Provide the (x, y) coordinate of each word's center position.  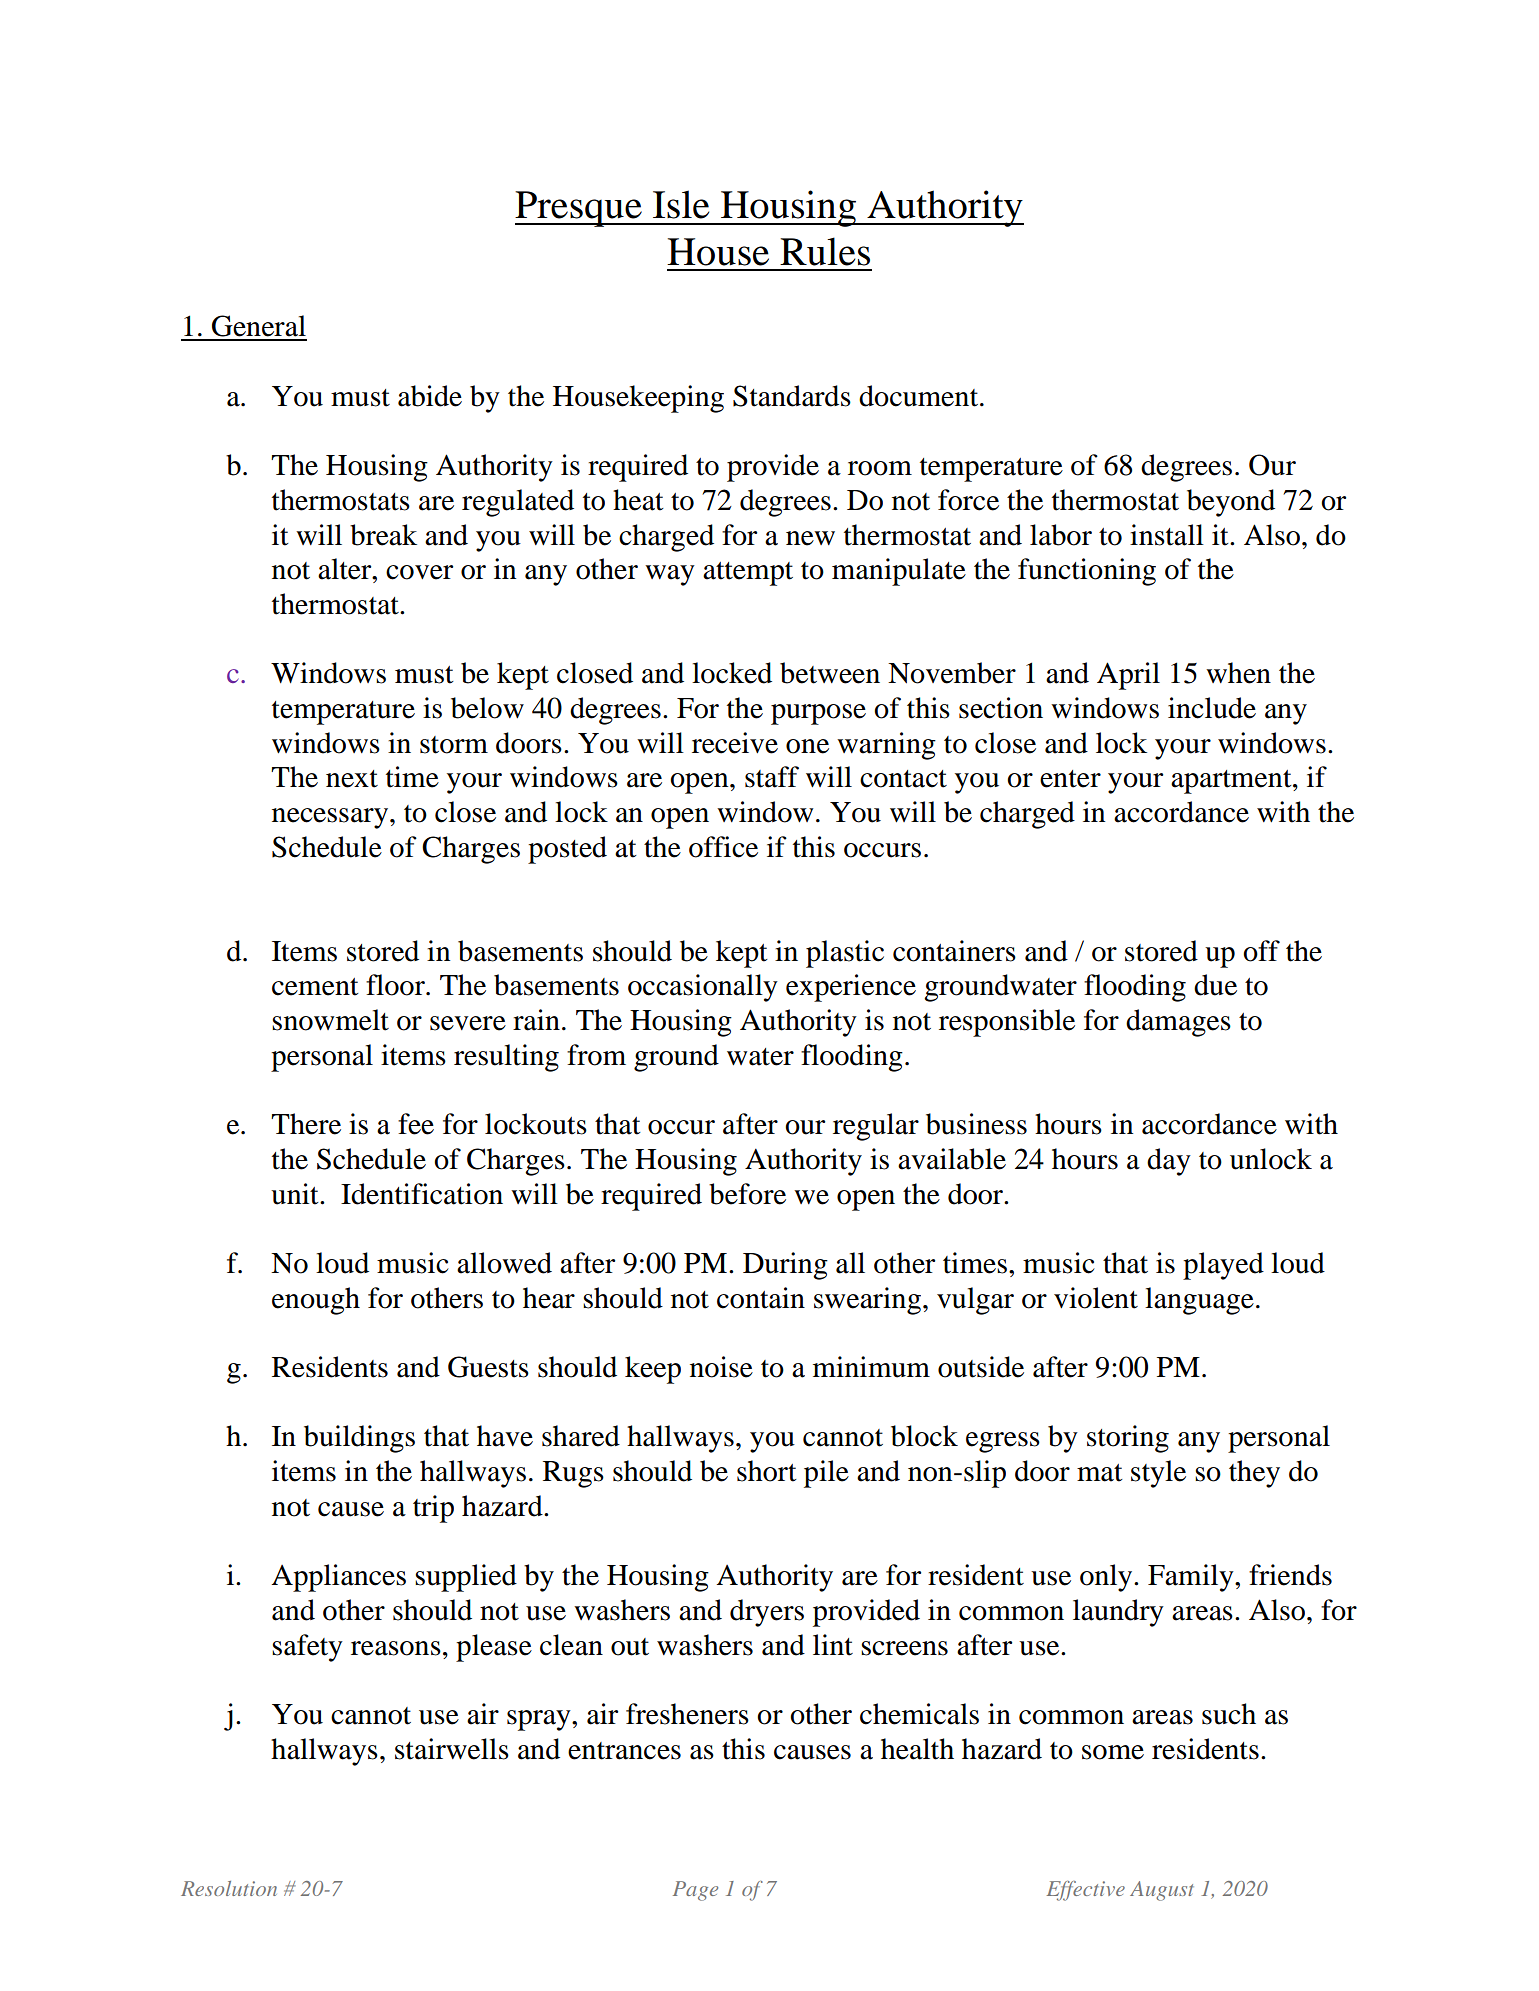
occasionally (703, 988)
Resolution (229, 1888)
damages (1178, 1023)
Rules (825, 251)
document (920, 396)
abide (430, 396)
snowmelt (330, 1020)
